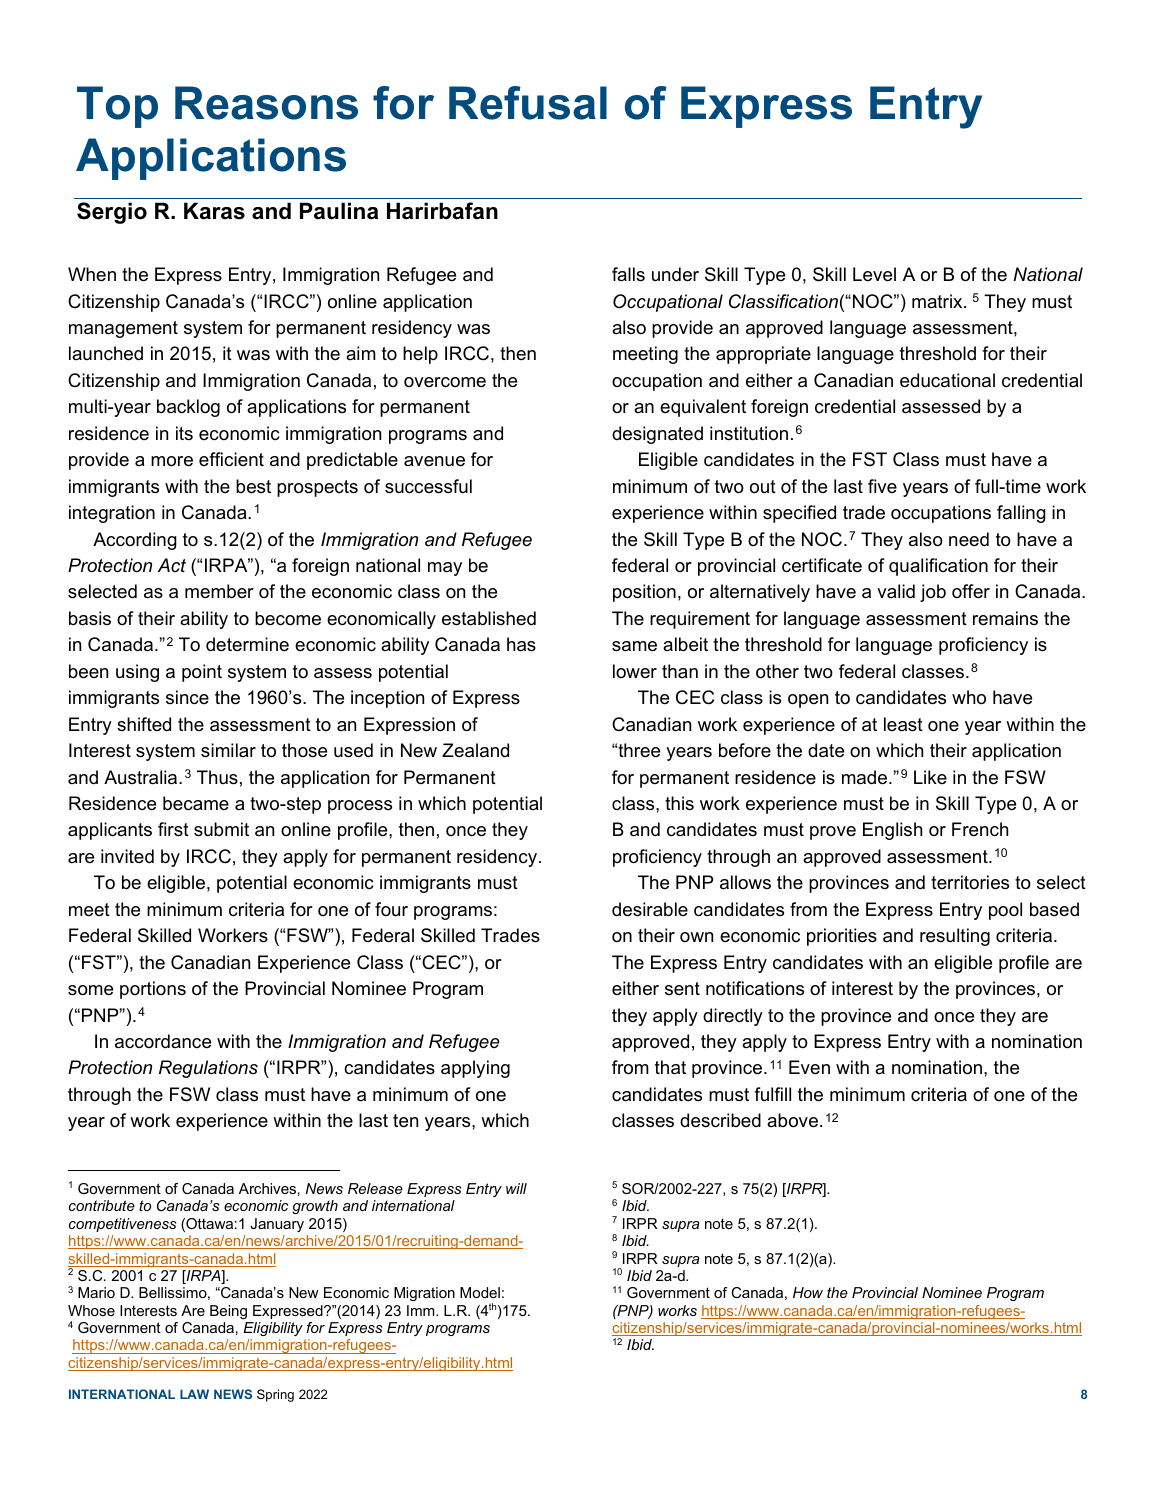 The image size is (1156, 1496). What do you see at coordinates (528, 103) in the image?
I see `Refusal` at bounding box center [528, 103].
